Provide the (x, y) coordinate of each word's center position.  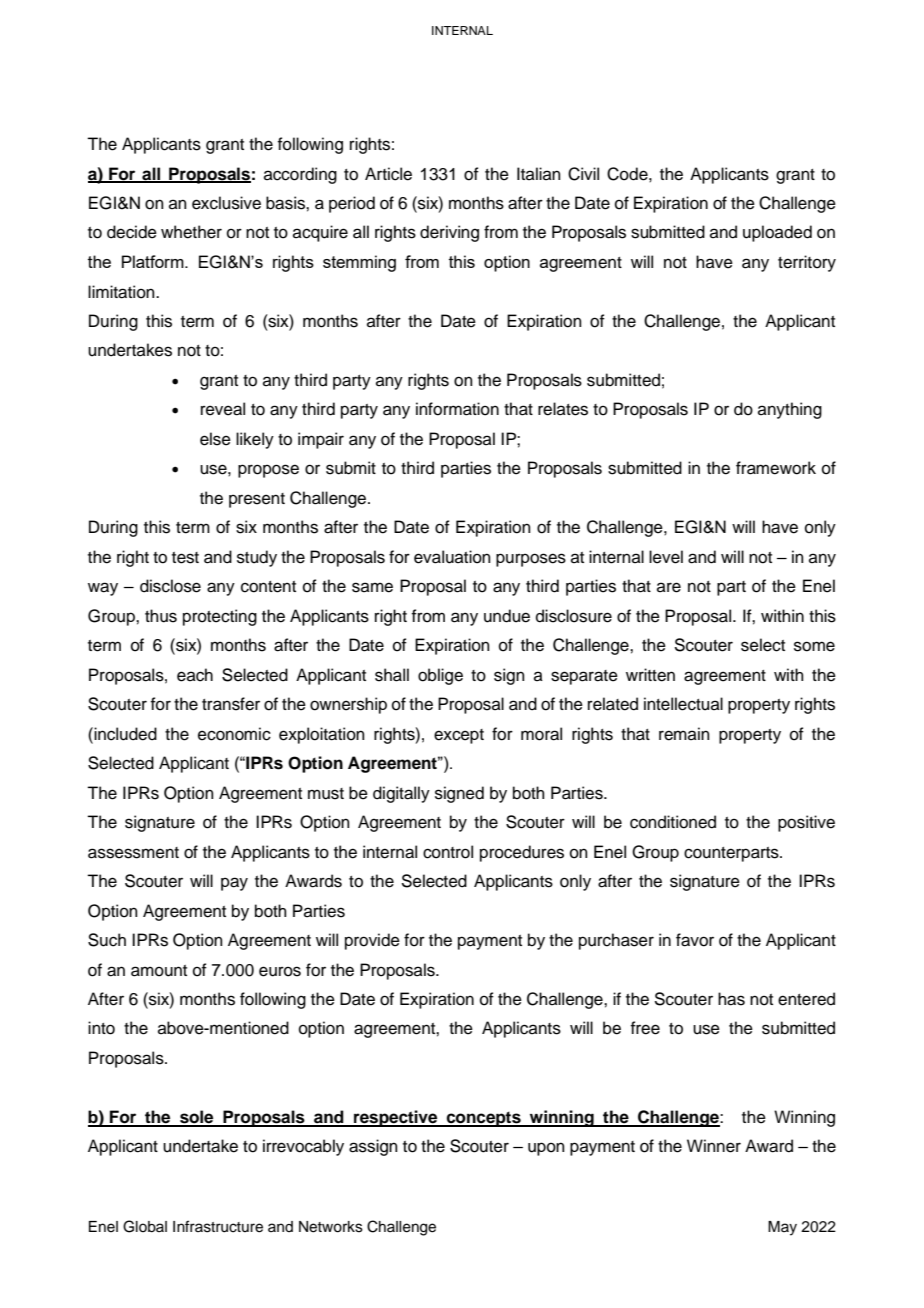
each (195, 675)
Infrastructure (218, 1226)
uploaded (777, 233)
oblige (440, 676)
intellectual (683, 704)
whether (191, 232)
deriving (449, 233)
